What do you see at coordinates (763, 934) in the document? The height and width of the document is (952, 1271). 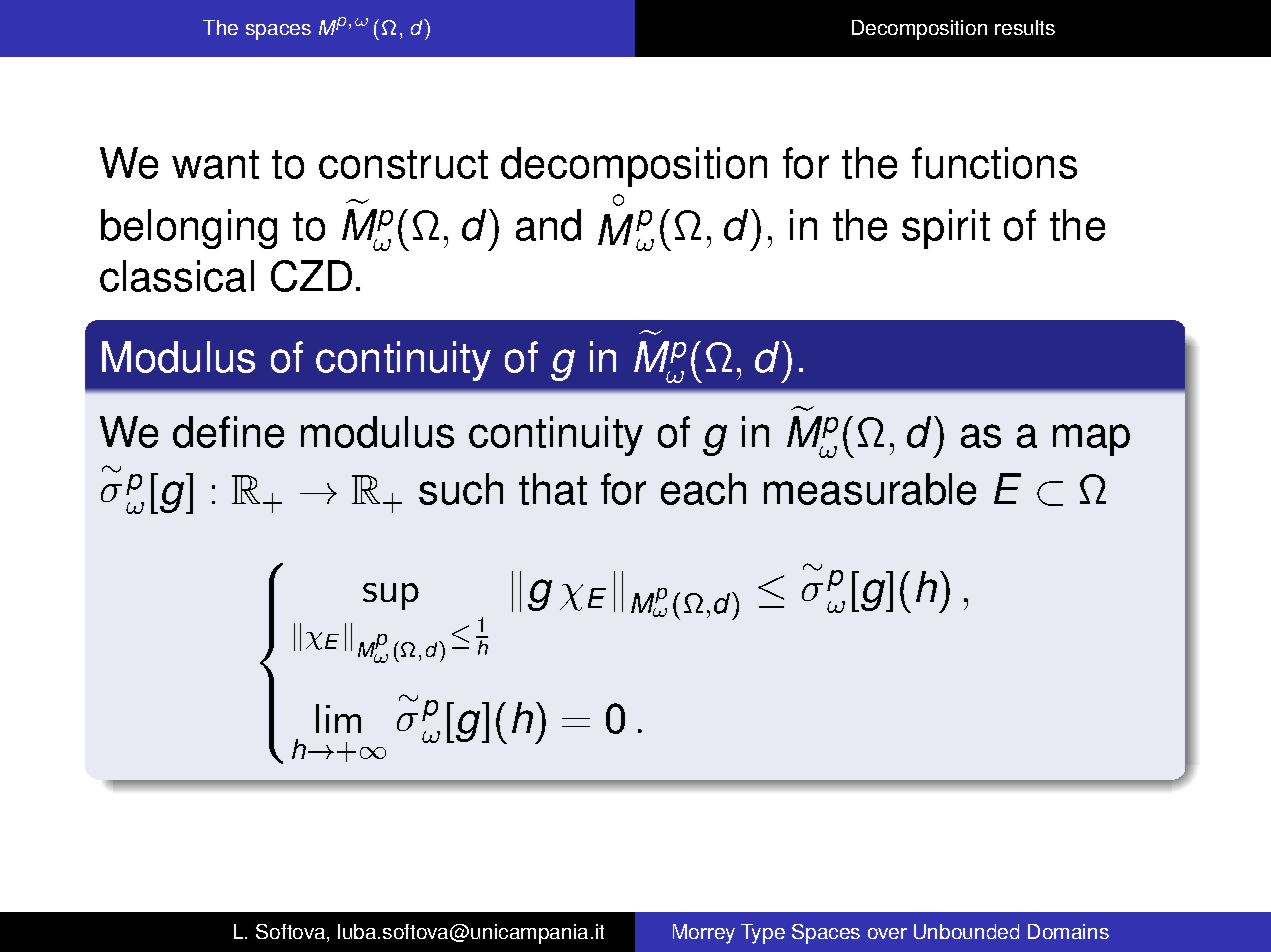 I see `Type` at bounding box center [763, 934].
